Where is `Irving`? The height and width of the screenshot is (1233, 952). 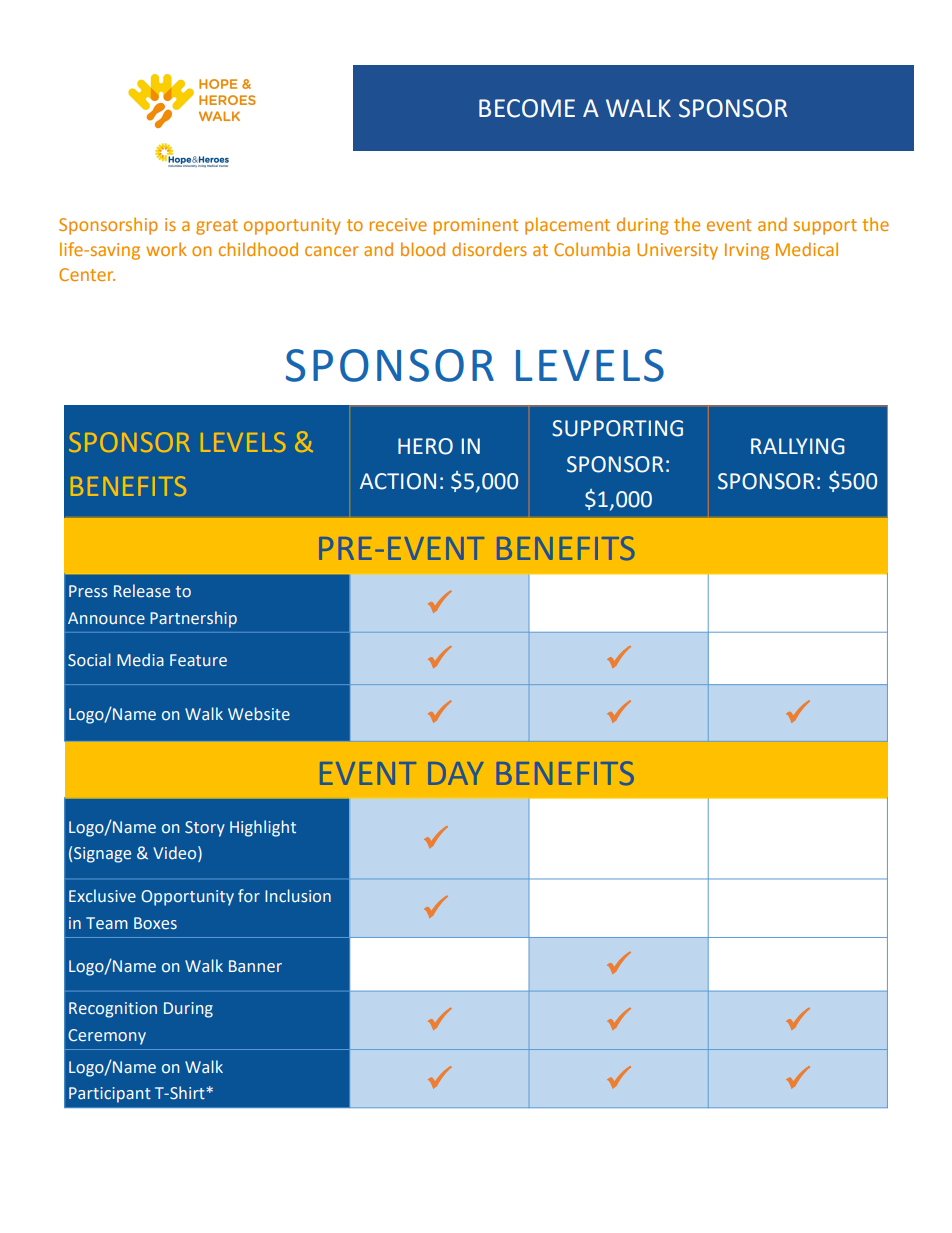
Irving is located at coordinates (747, 251).
